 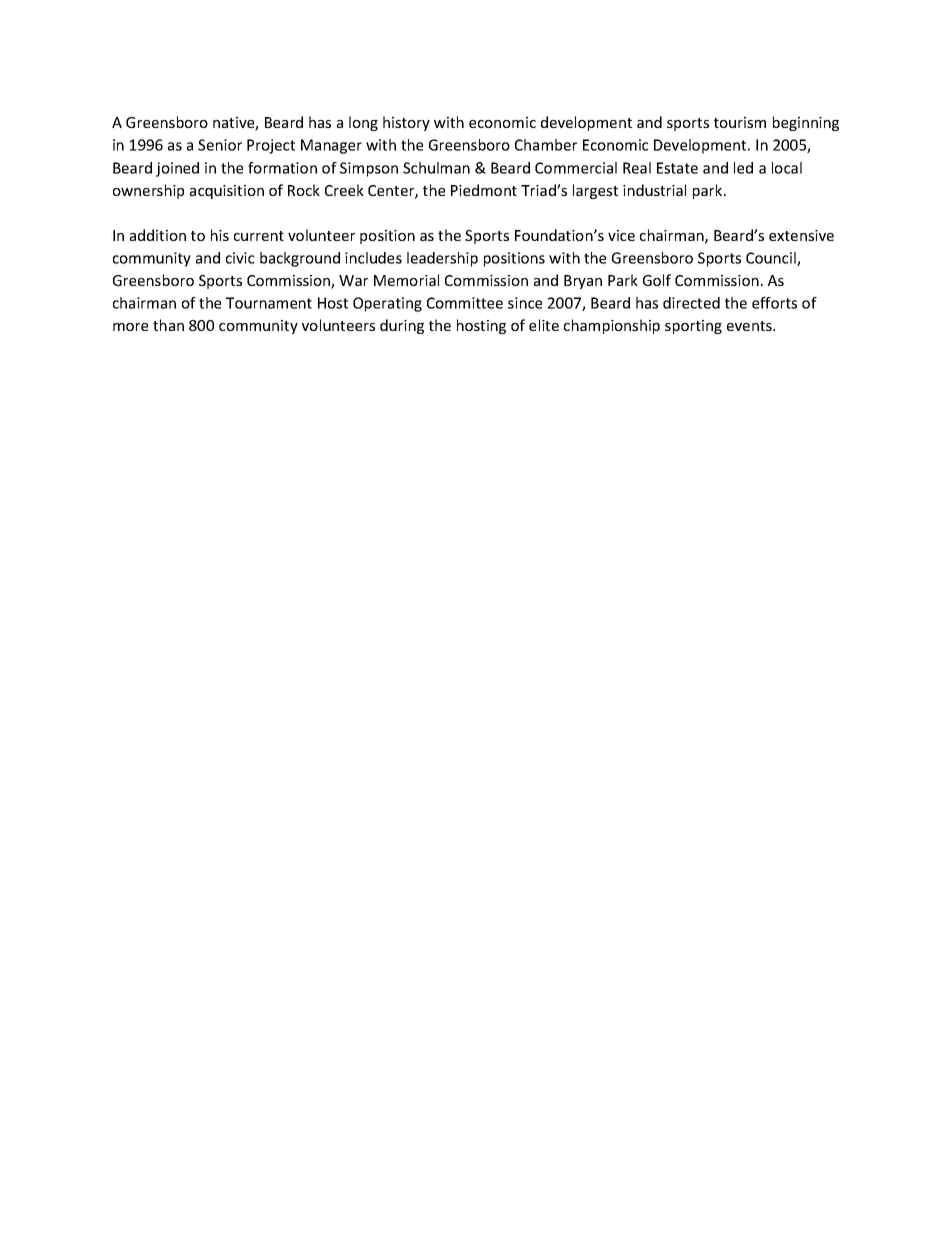 I want to click on tourism, so click(x=740, y=122).
